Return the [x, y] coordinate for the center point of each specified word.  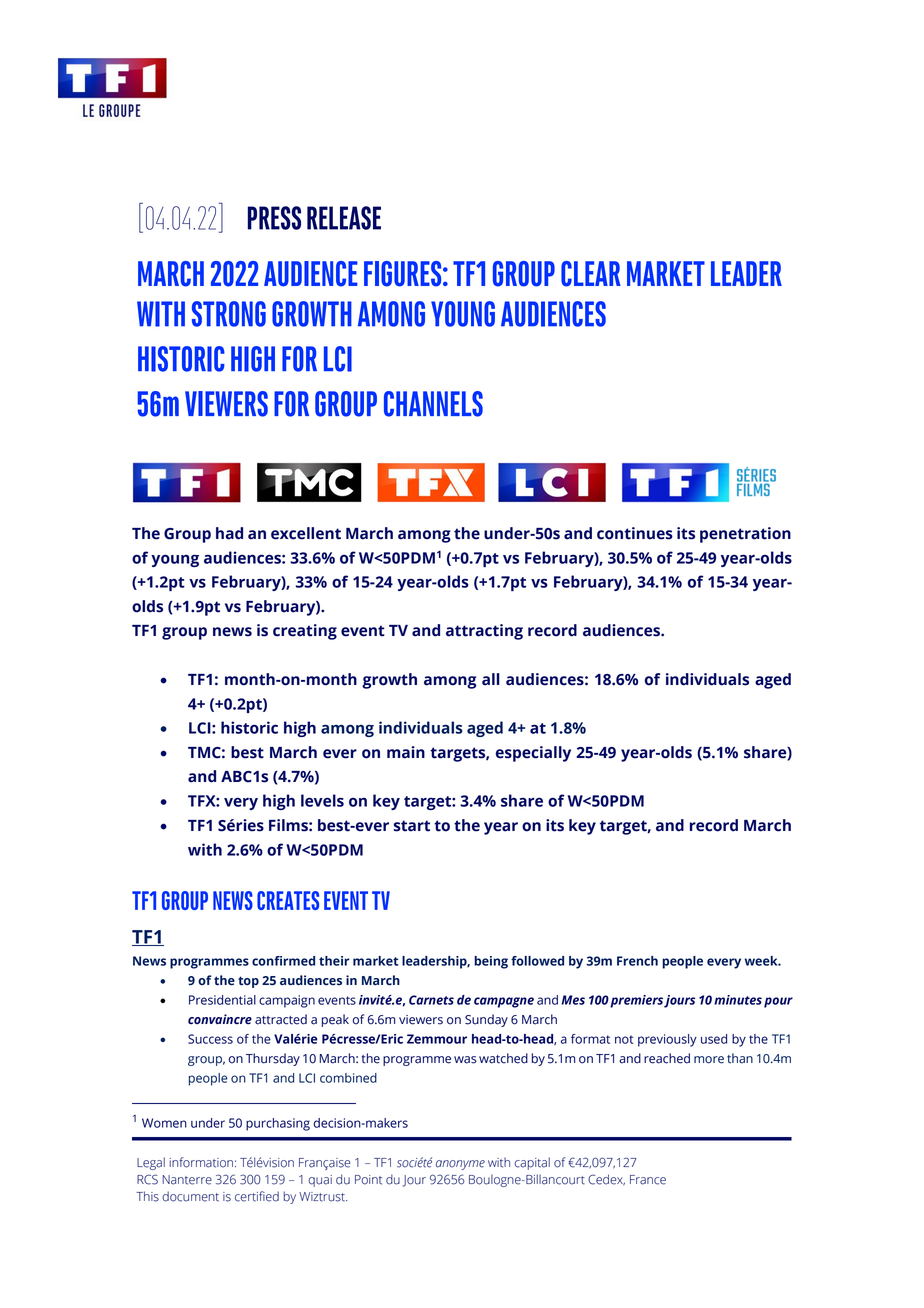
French [637, 961]
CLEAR [591, 274]
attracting [484, 632]
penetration [745, 535]
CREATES [288, 900]
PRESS [274, 218]
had [229, 533]
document [190, 1196]
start [412, 826]
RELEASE [344, 218]
